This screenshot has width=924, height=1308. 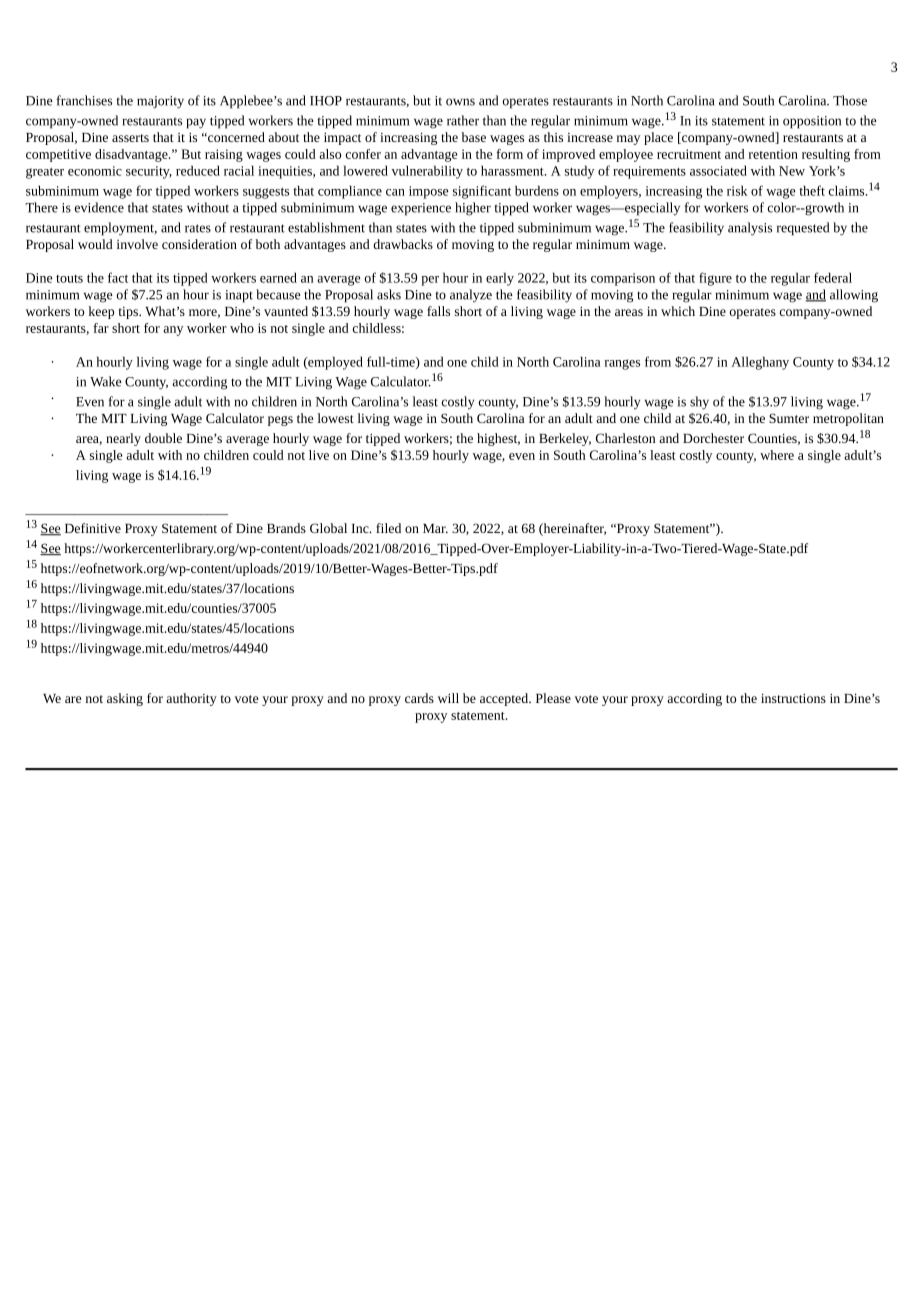 What do you see at coordinates (160, 102) in the screenshot?
I see `majority` at bounding box center [160, 102].
